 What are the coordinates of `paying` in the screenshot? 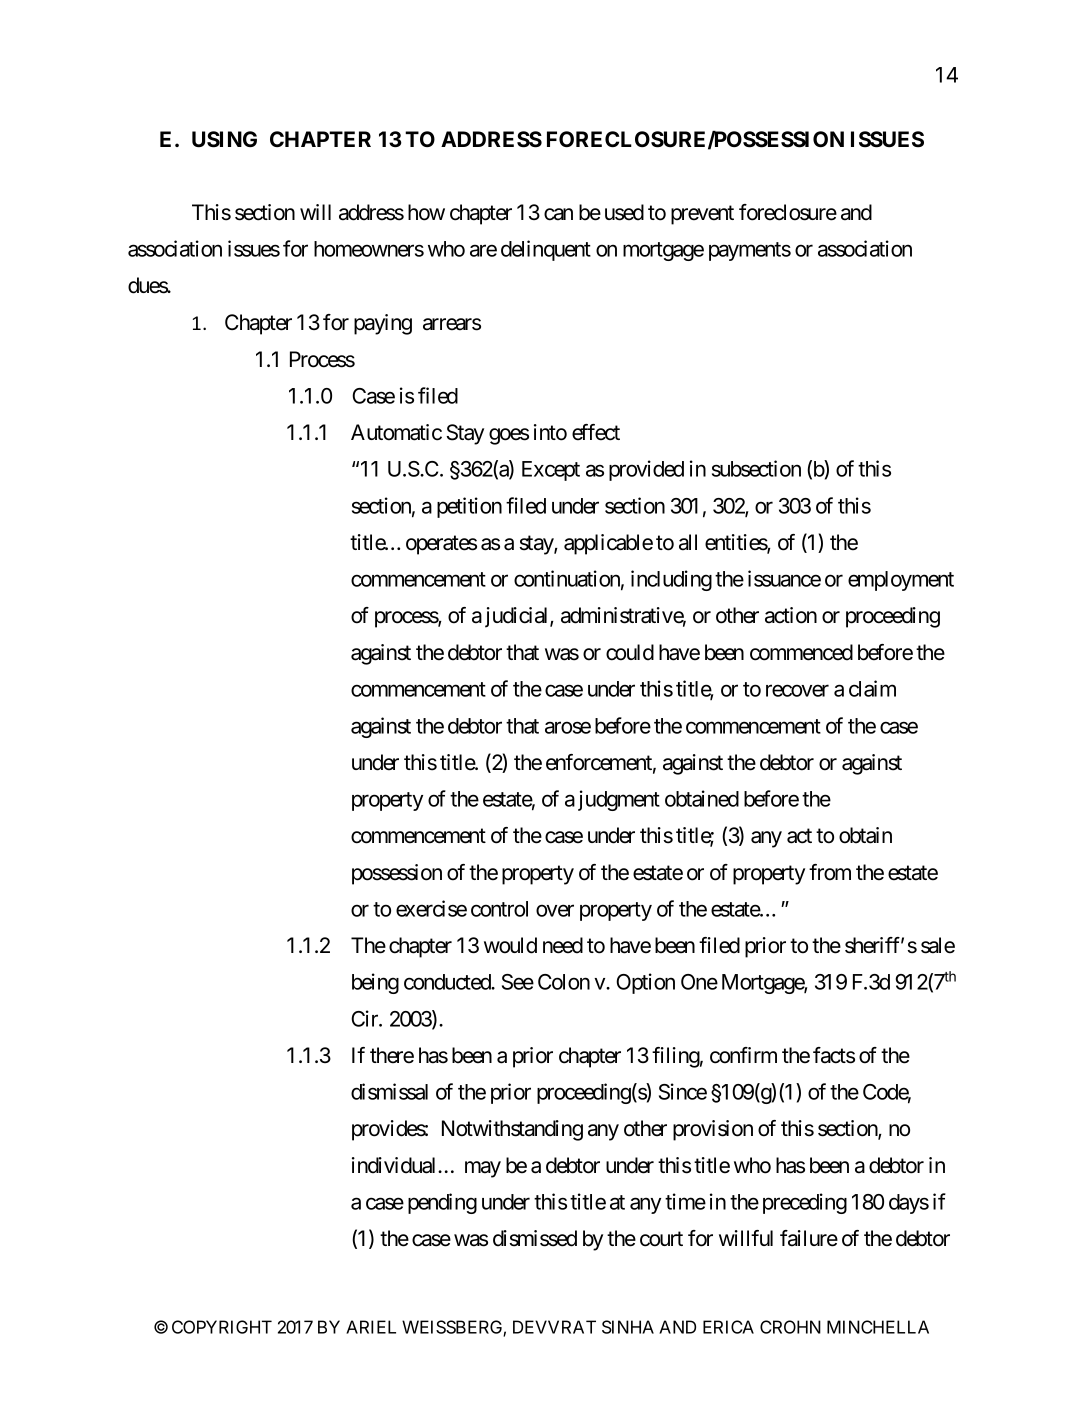 It's located at (383, 324).
